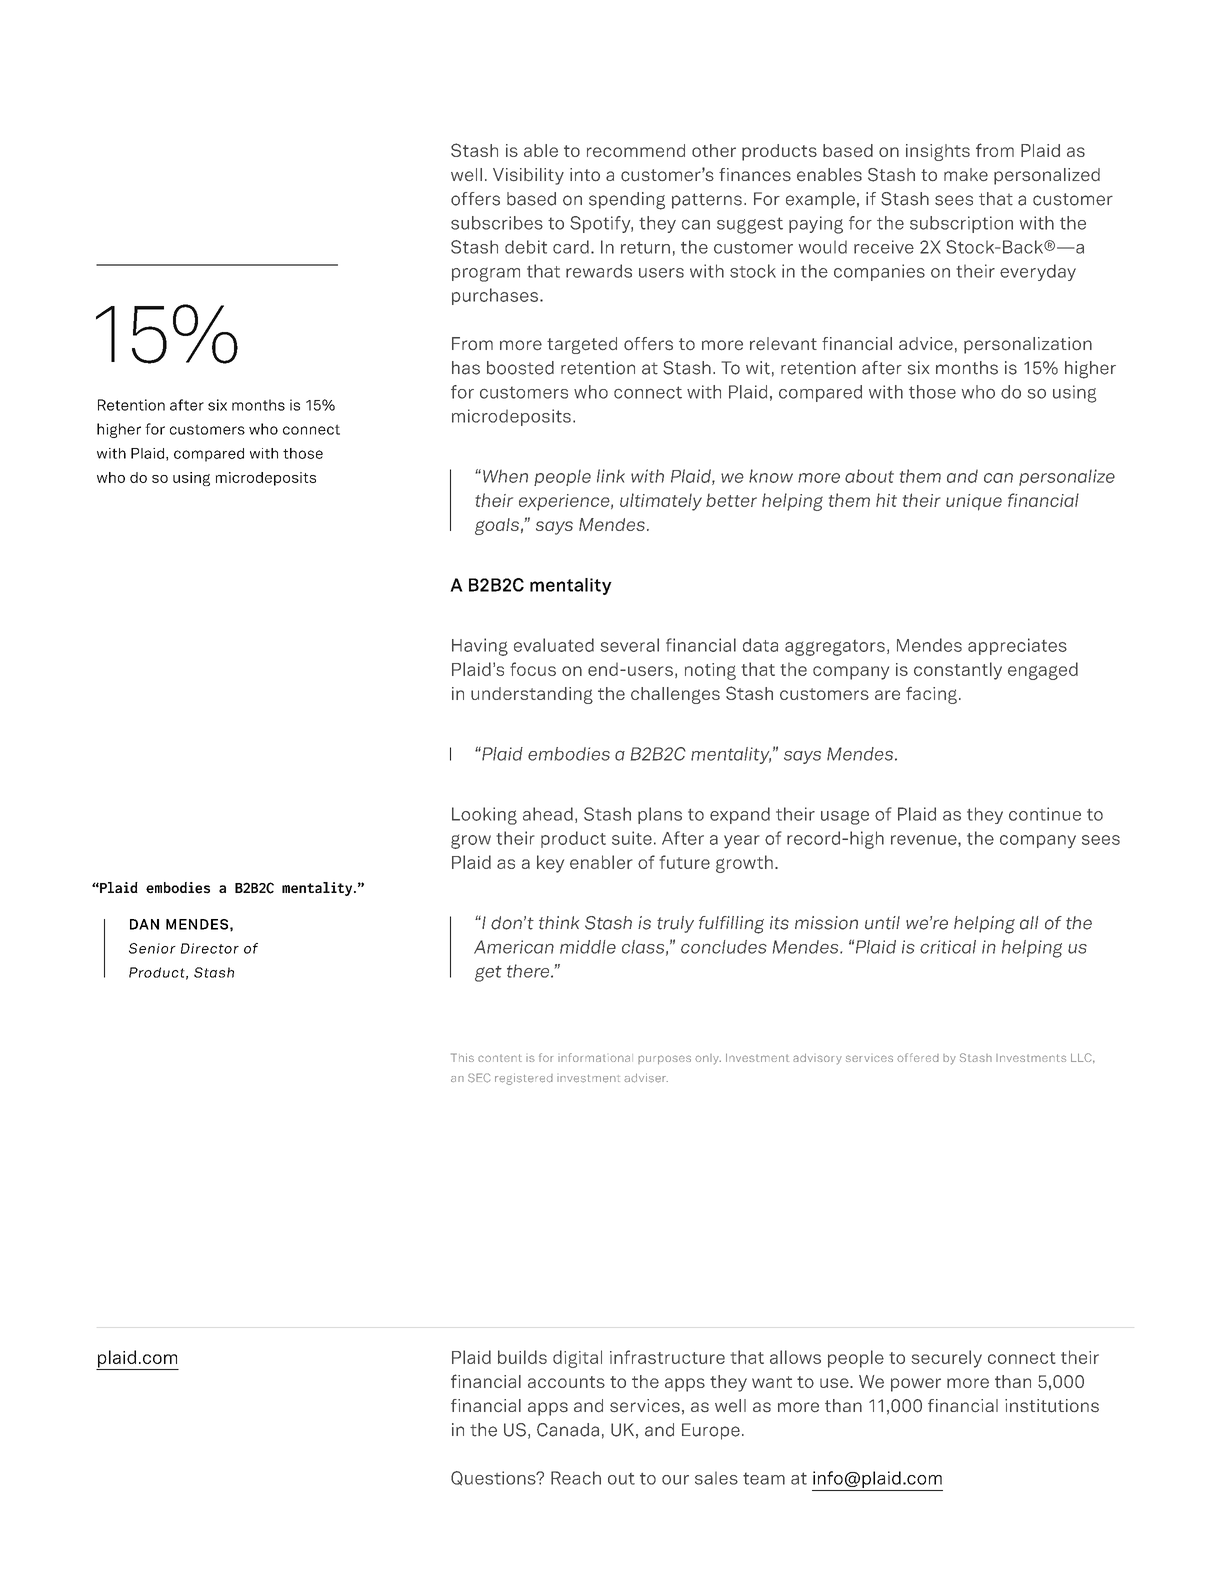  What do you see at coordinates (585, 174) in the document?
I see `into` at bounding box center [585, 174].
